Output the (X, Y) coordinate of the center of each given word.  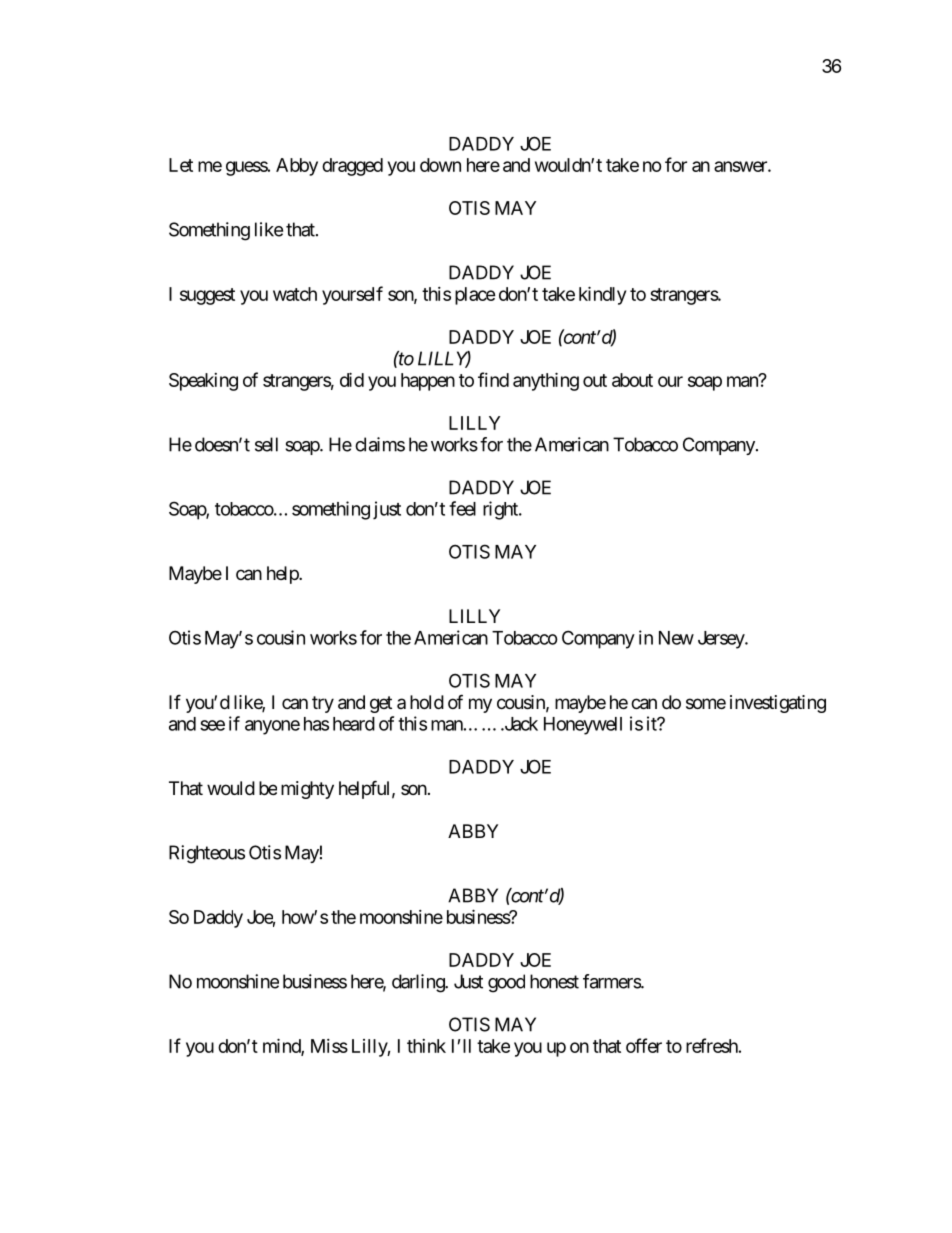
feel (462, 508)
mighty (307, 790)
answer (741, 166)
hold (427, 702)
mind (282, 1046)
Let (181, 165)
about (632, 380)
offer (644, 1045)
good (506, 983)
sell (266, 444)
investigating (778, 704)
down (440, 165)
